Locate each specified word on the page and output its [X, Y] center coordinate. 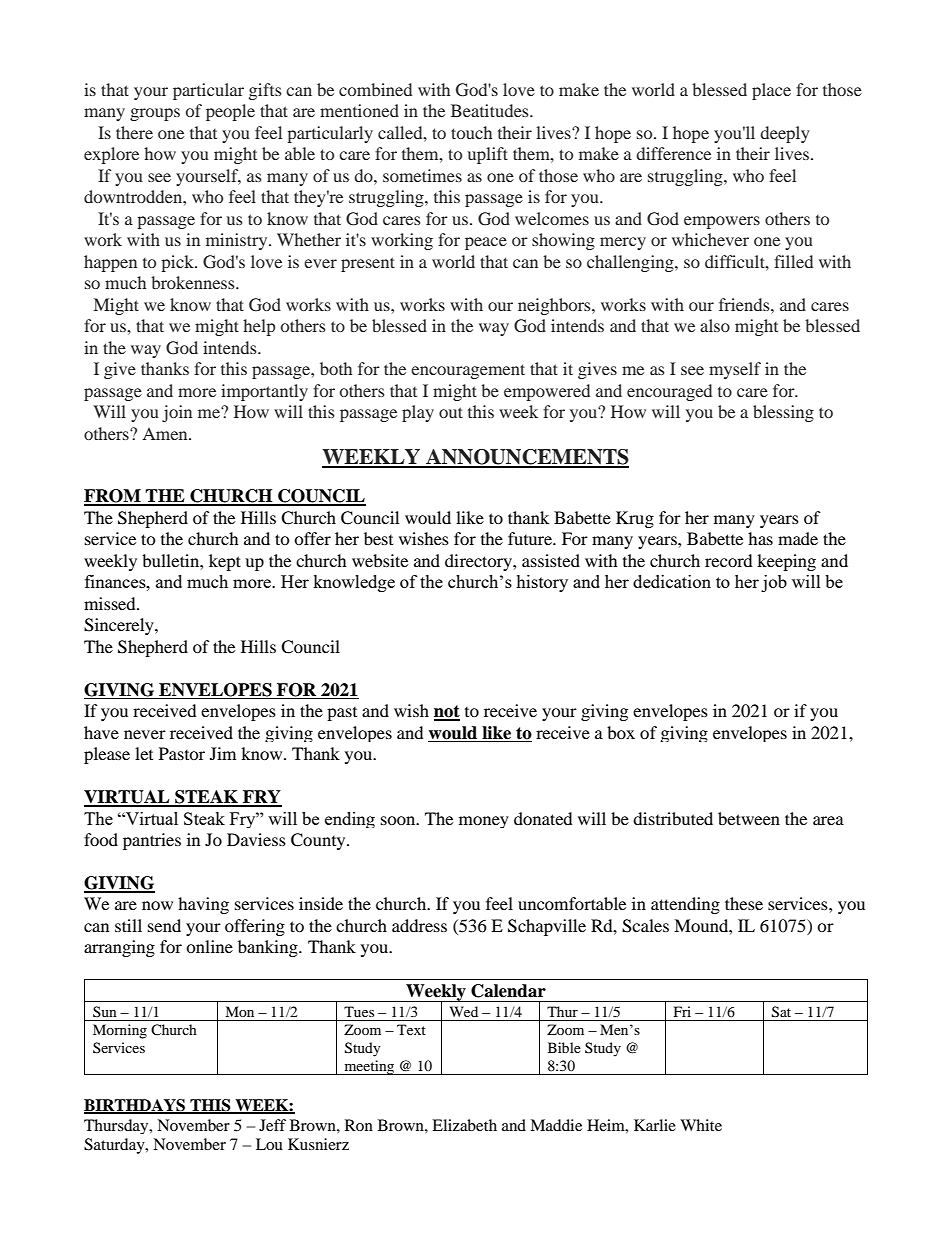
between [749, 818]
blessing [783, 413]
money [484, 822]
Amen [166, 434]
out [451, 412]
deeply [785, 134]
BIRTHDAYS [135, 1106]
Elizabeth [464, 1125]
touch [471, 132]
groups [155, 114]
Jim [223, 753]
